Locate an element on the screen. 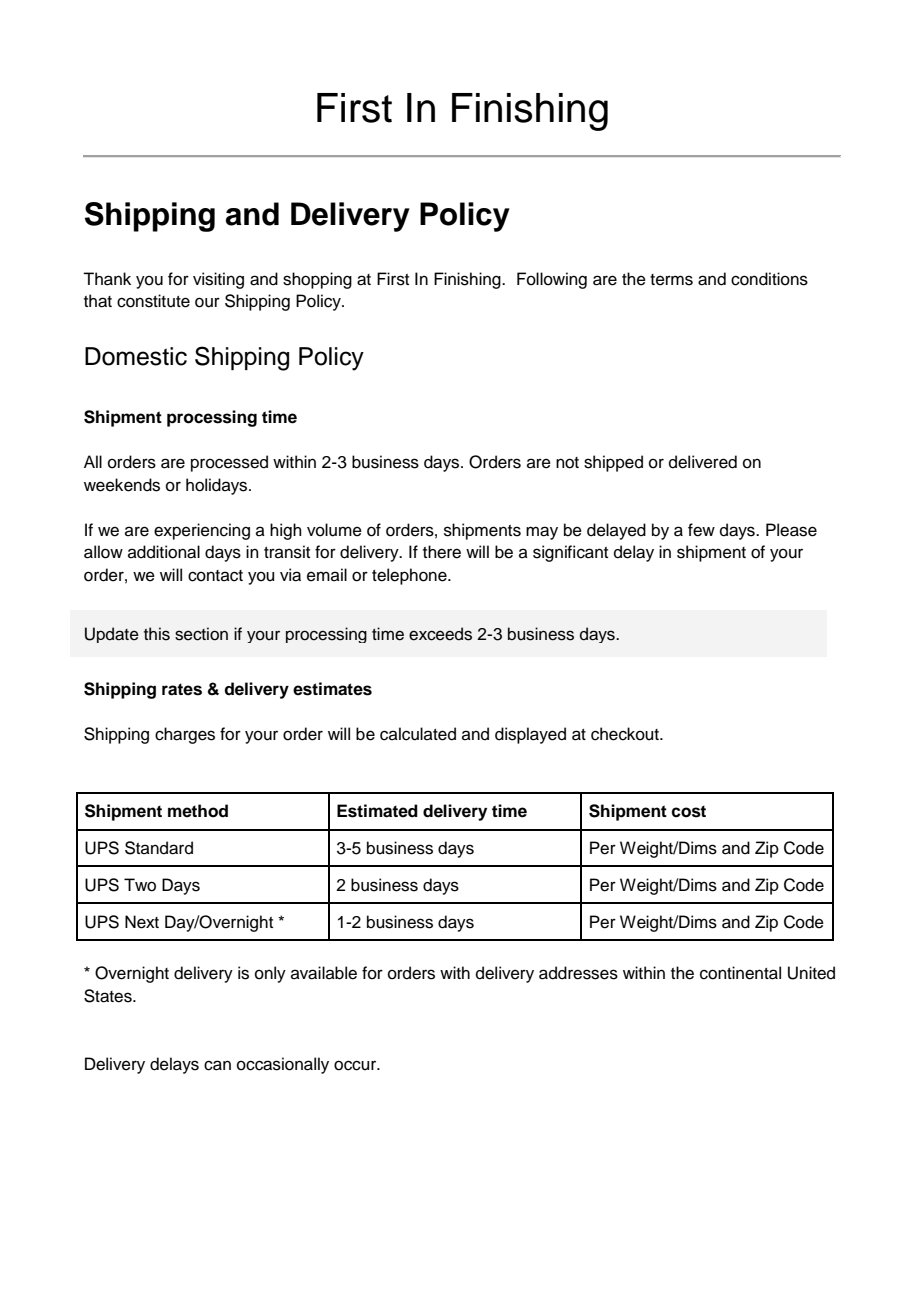 The height and width of the screenshot is (1308, 924). continental is located at coordinates (740, 973).
